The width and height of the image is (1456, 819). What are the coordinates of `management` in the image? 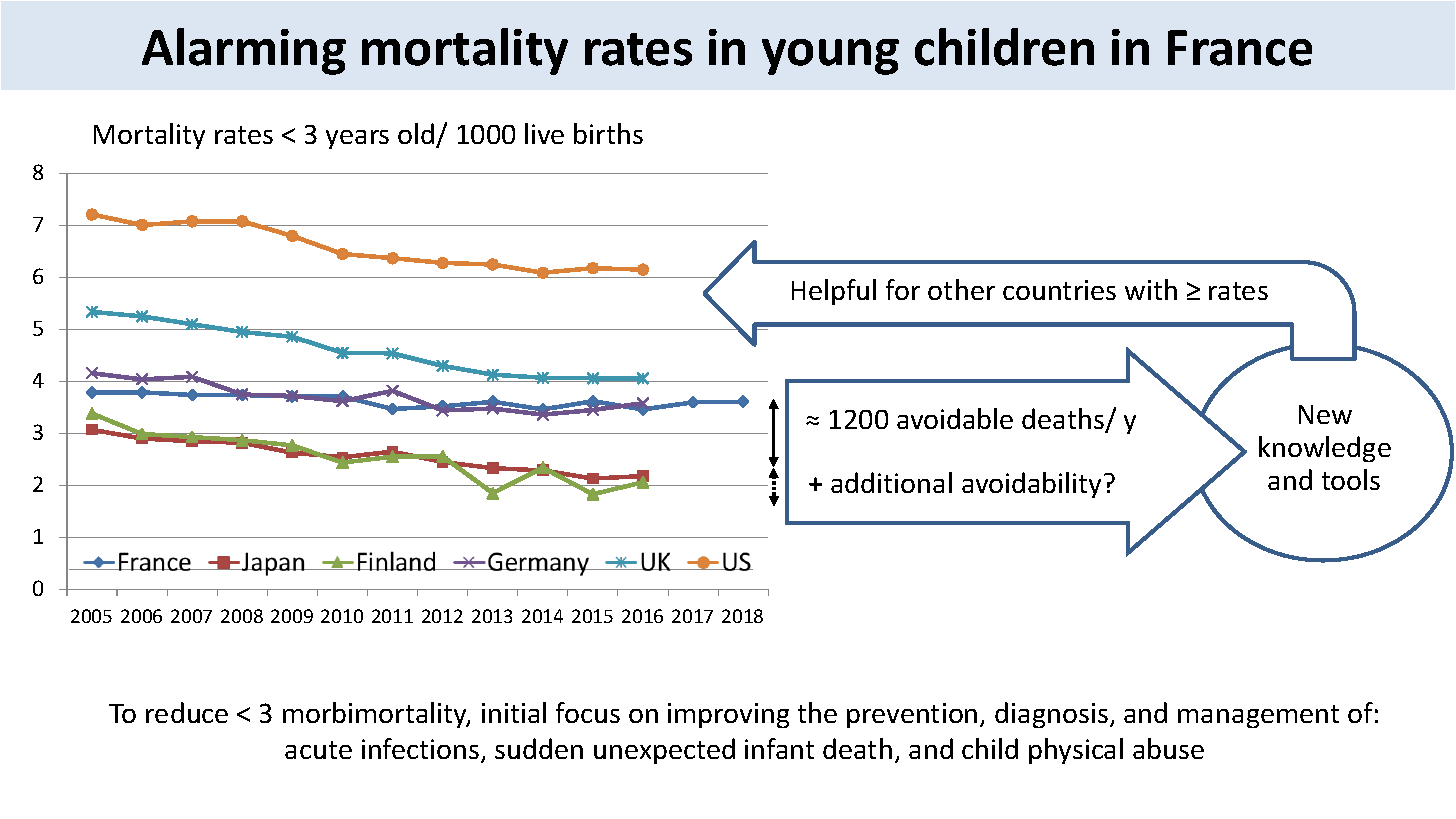 It's located at (1258, 716).
